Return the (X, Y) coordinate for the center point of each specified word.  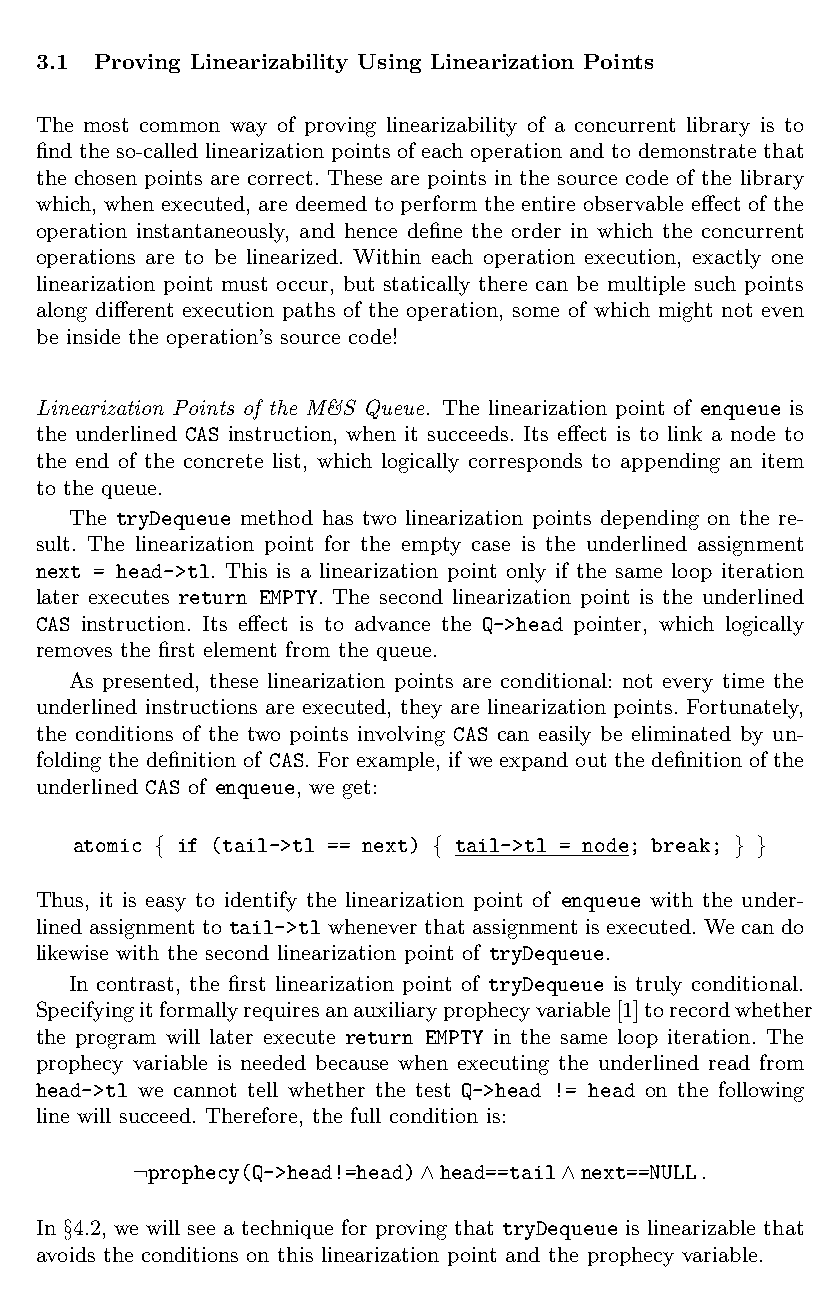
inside (93, 336)
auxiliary (395, 1012)
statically (427, 286)
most (106, 125)
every (688, 685)
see (201, 1230)
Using (389, 63)
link (685, 433)
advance (392, 623)
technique (287, 1229)
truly (659, 986)
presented (150, 682)
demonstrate (697, 150)
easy (166, 904)
